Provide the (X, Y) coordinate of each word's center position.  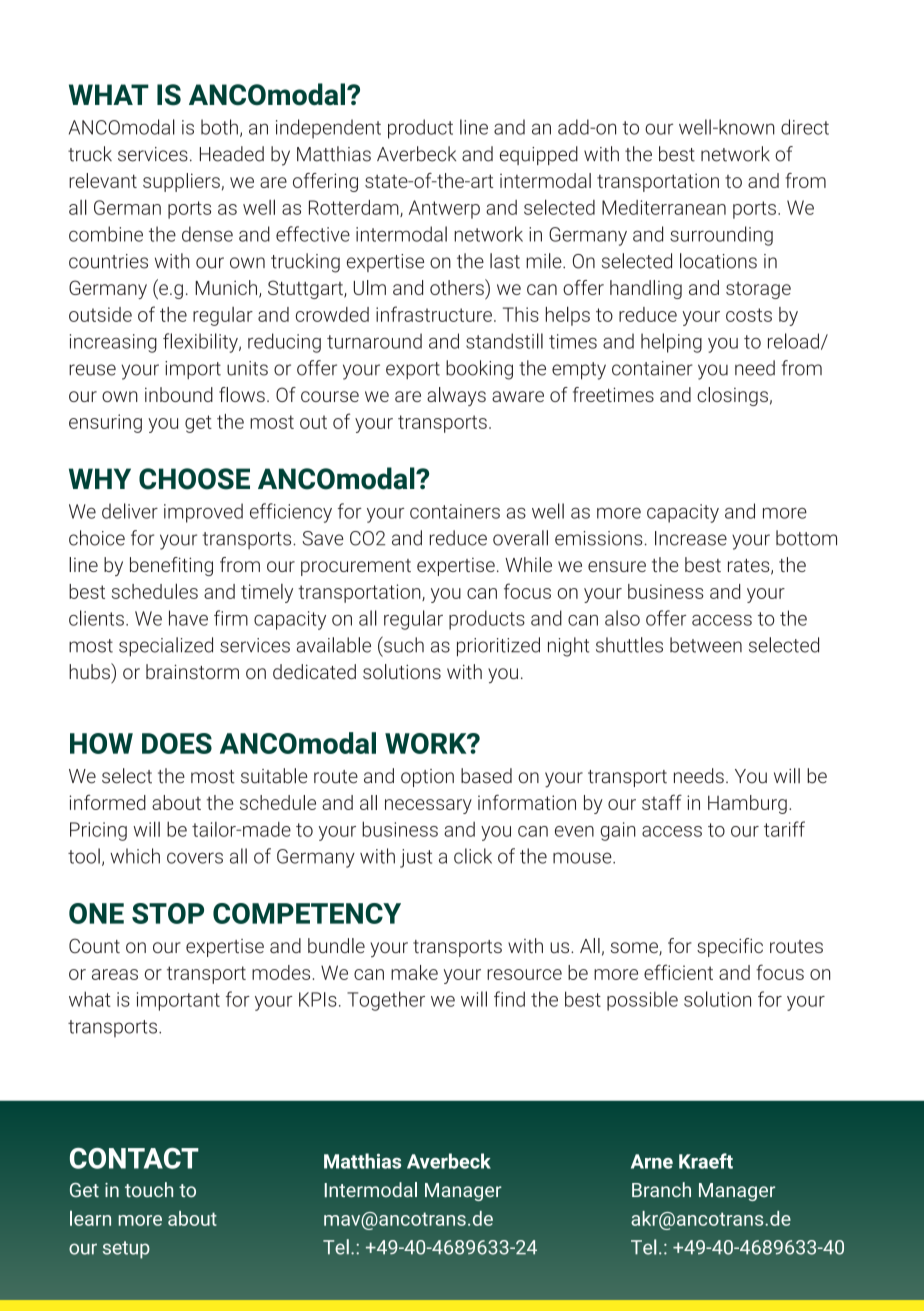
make (414, 972)
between (706, 645)
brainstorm (192, 671)
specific (730, 947)
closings (732, 396)
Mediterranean (664, 207)
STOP (168, 913)
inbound (179, 394)
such (403, 644)
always (456, 396)
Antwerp (444, 209)
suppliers (181, 182)
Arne (652, 1161)
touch (149, 1190)
